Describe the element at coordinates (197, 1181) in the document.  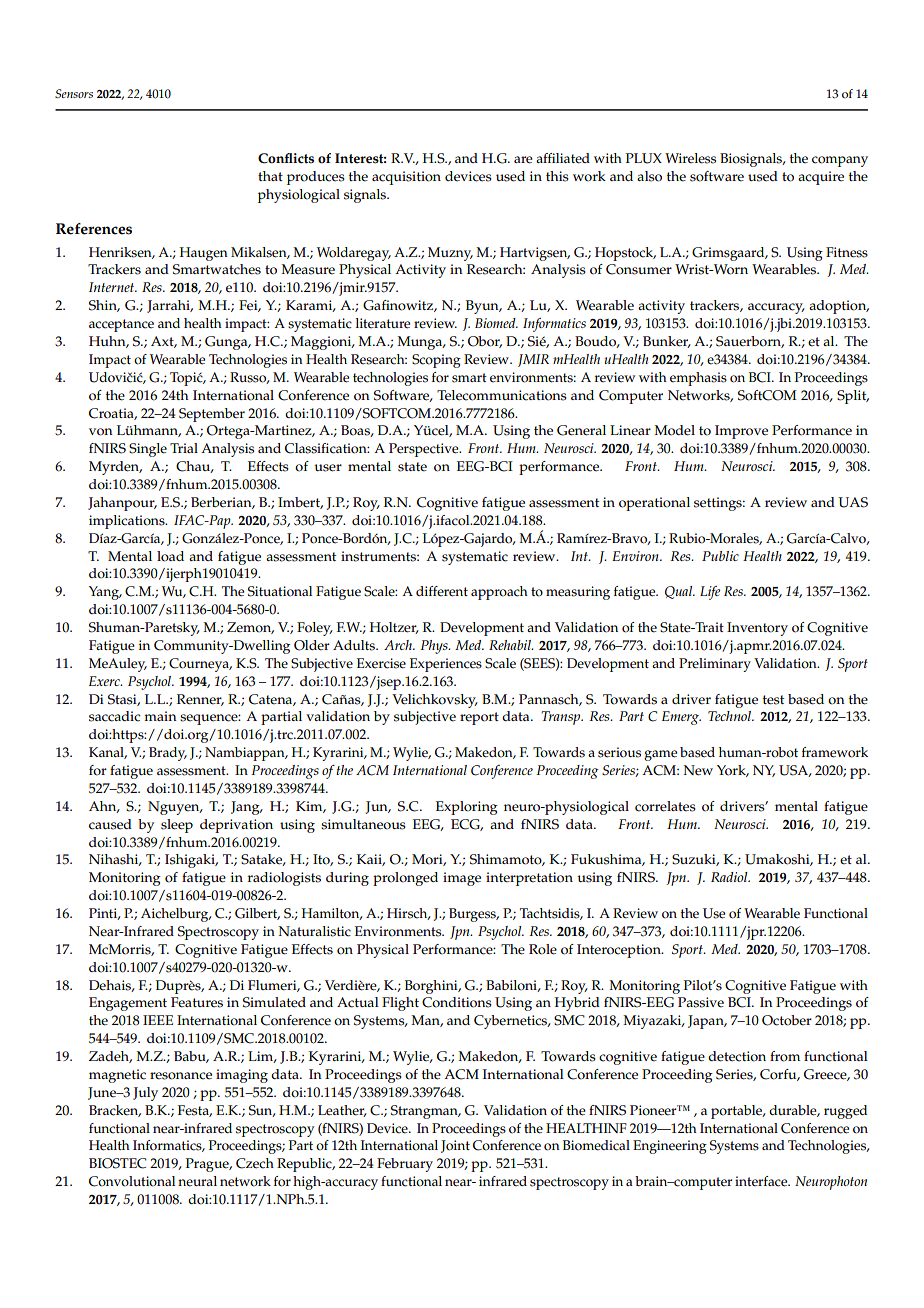
I see `neural` at that location.
